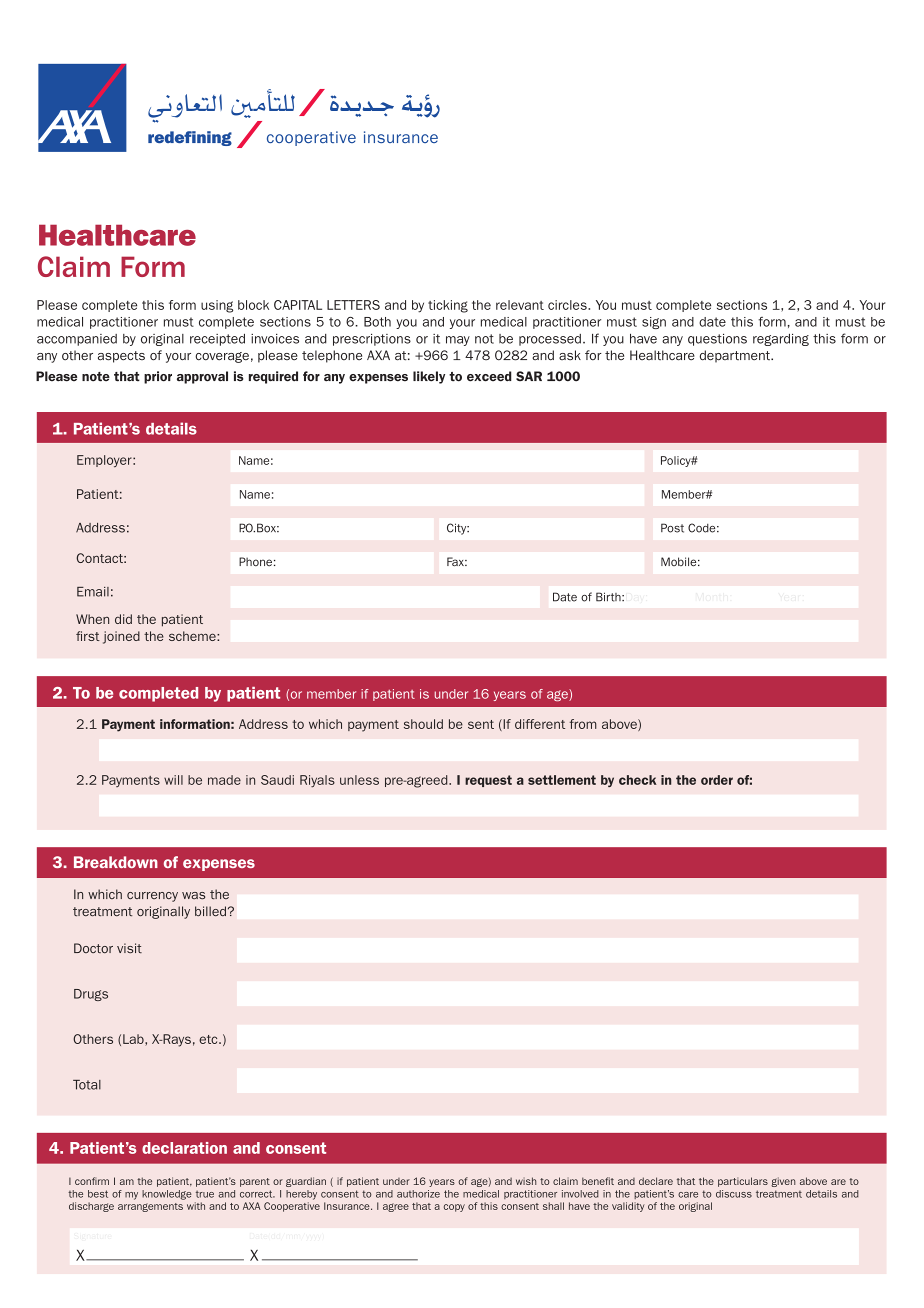 This screenshot has width=924, height=1308. Describe the element at coordinates (717, 780) in the screenshot. I see `order` at that location.
